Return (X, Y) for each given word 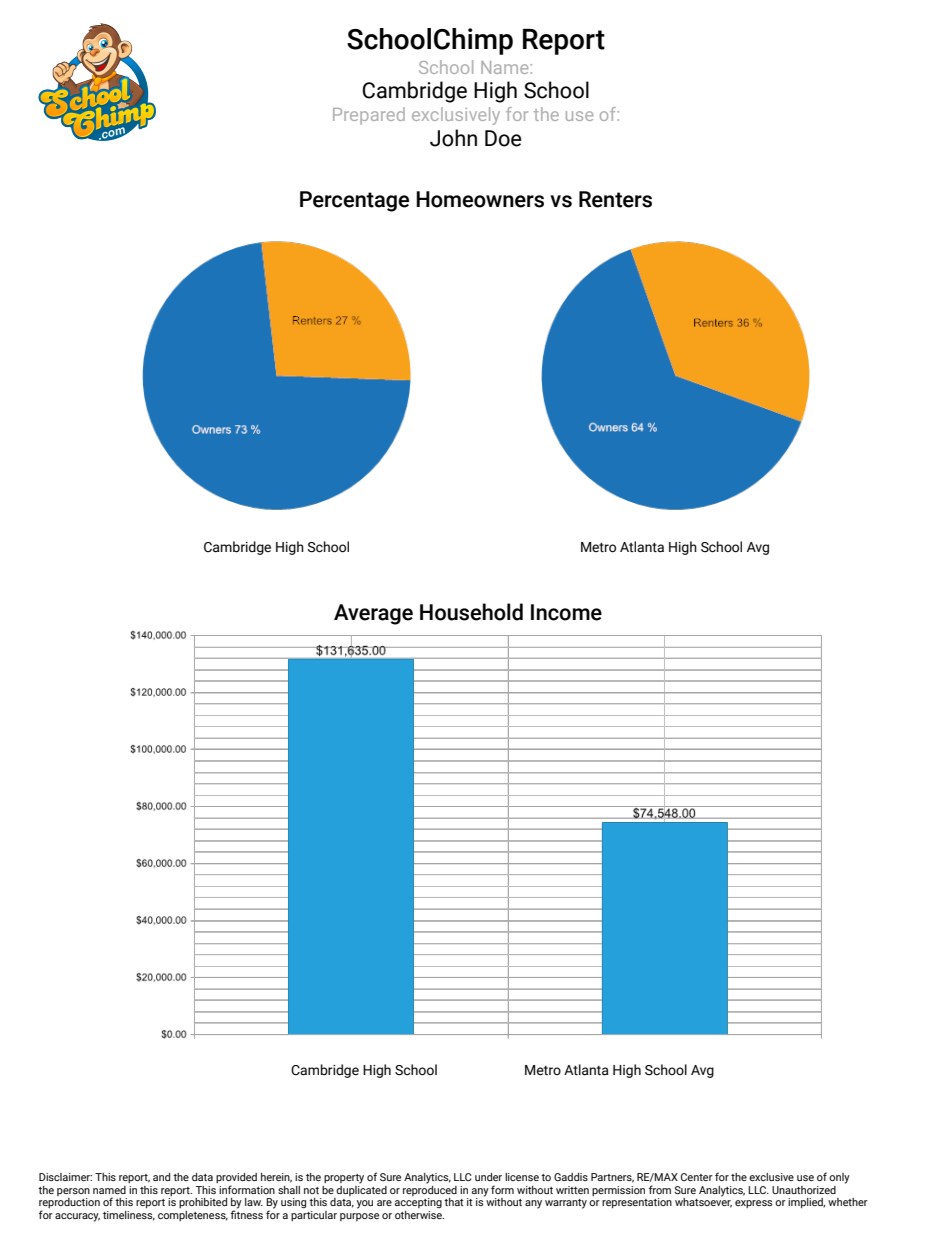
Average (373, 614)
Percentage (354, 201)
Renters (615, 199)
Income (566, 612)
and (161, 1177)
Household (471, 612)
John (453, 138)
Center (697, 1177)
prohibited (203, 1203)
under (488, 1177)
